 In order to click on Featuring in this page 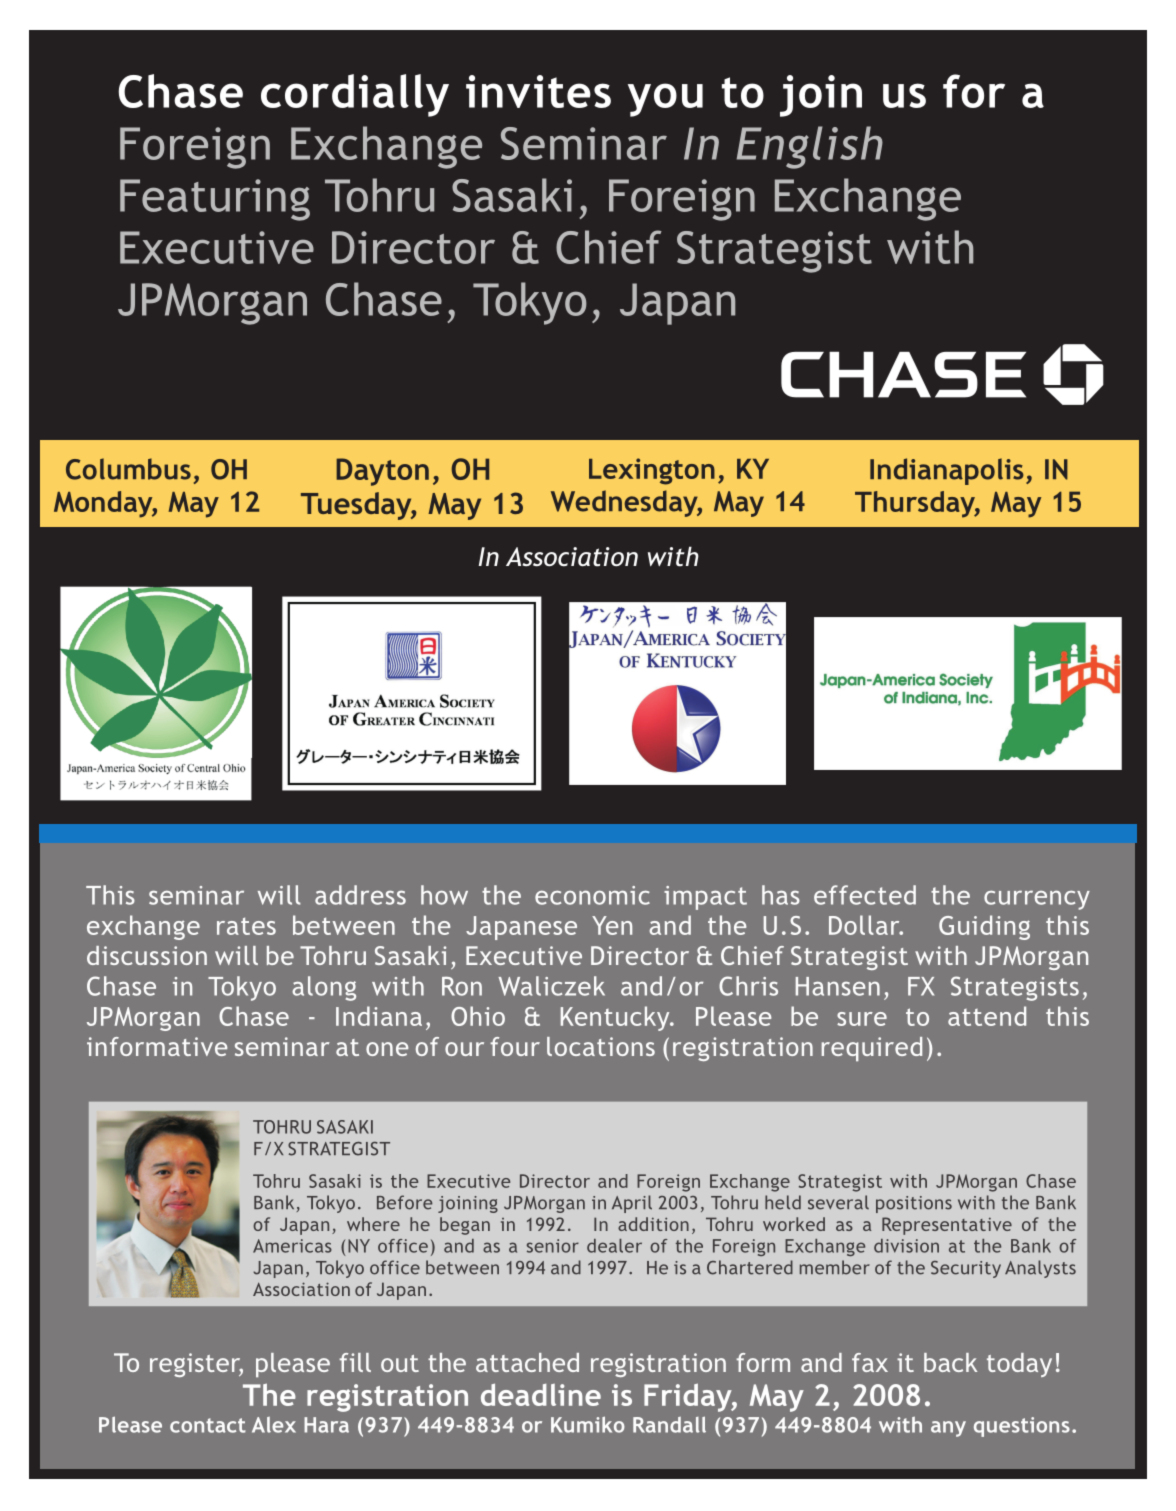, I will do `click(215, 200)`.
